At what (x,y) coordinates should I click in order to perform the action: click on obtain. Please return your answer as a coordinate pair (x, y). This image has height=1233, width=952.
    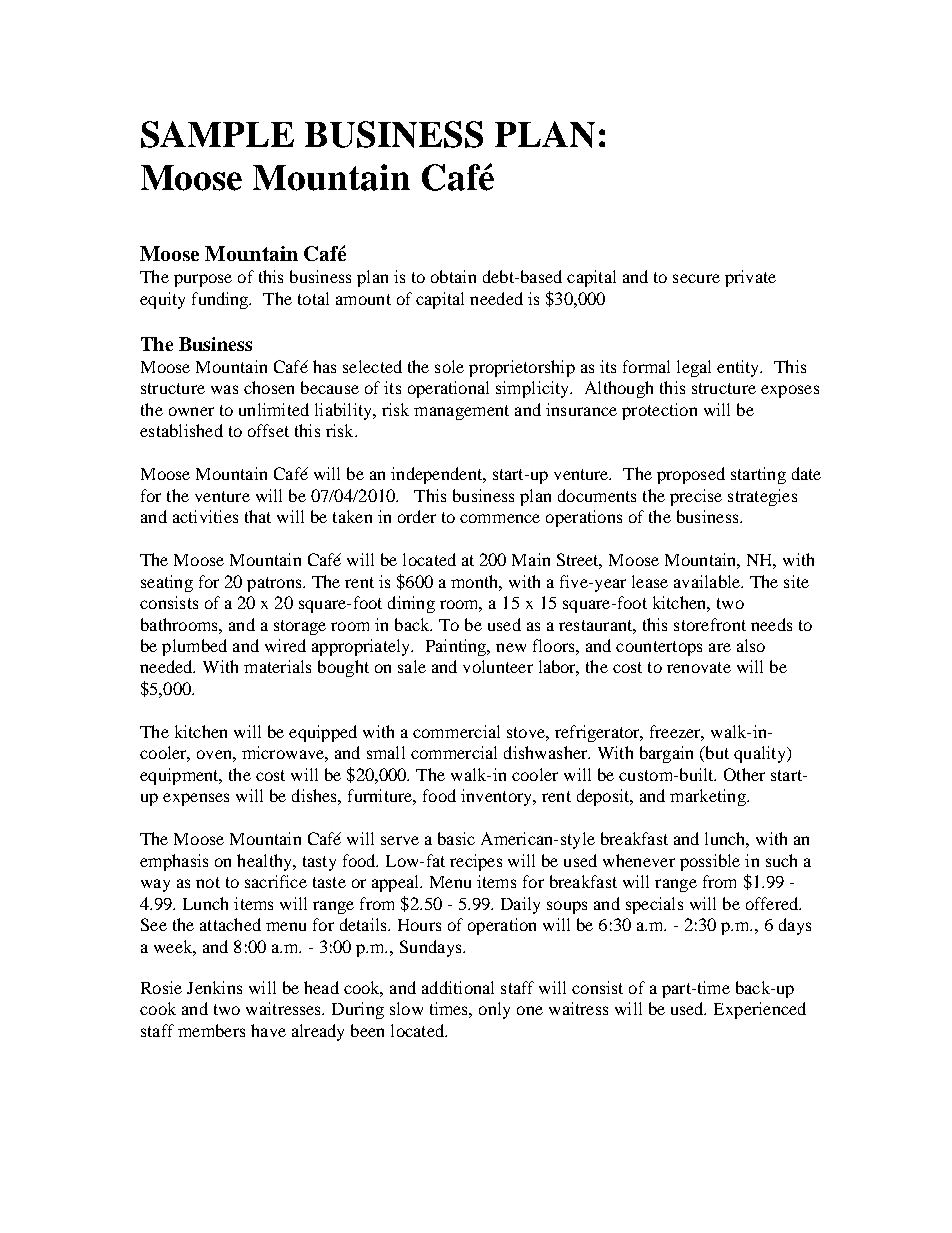
    Looking at the image, I should click on (453, 276).
